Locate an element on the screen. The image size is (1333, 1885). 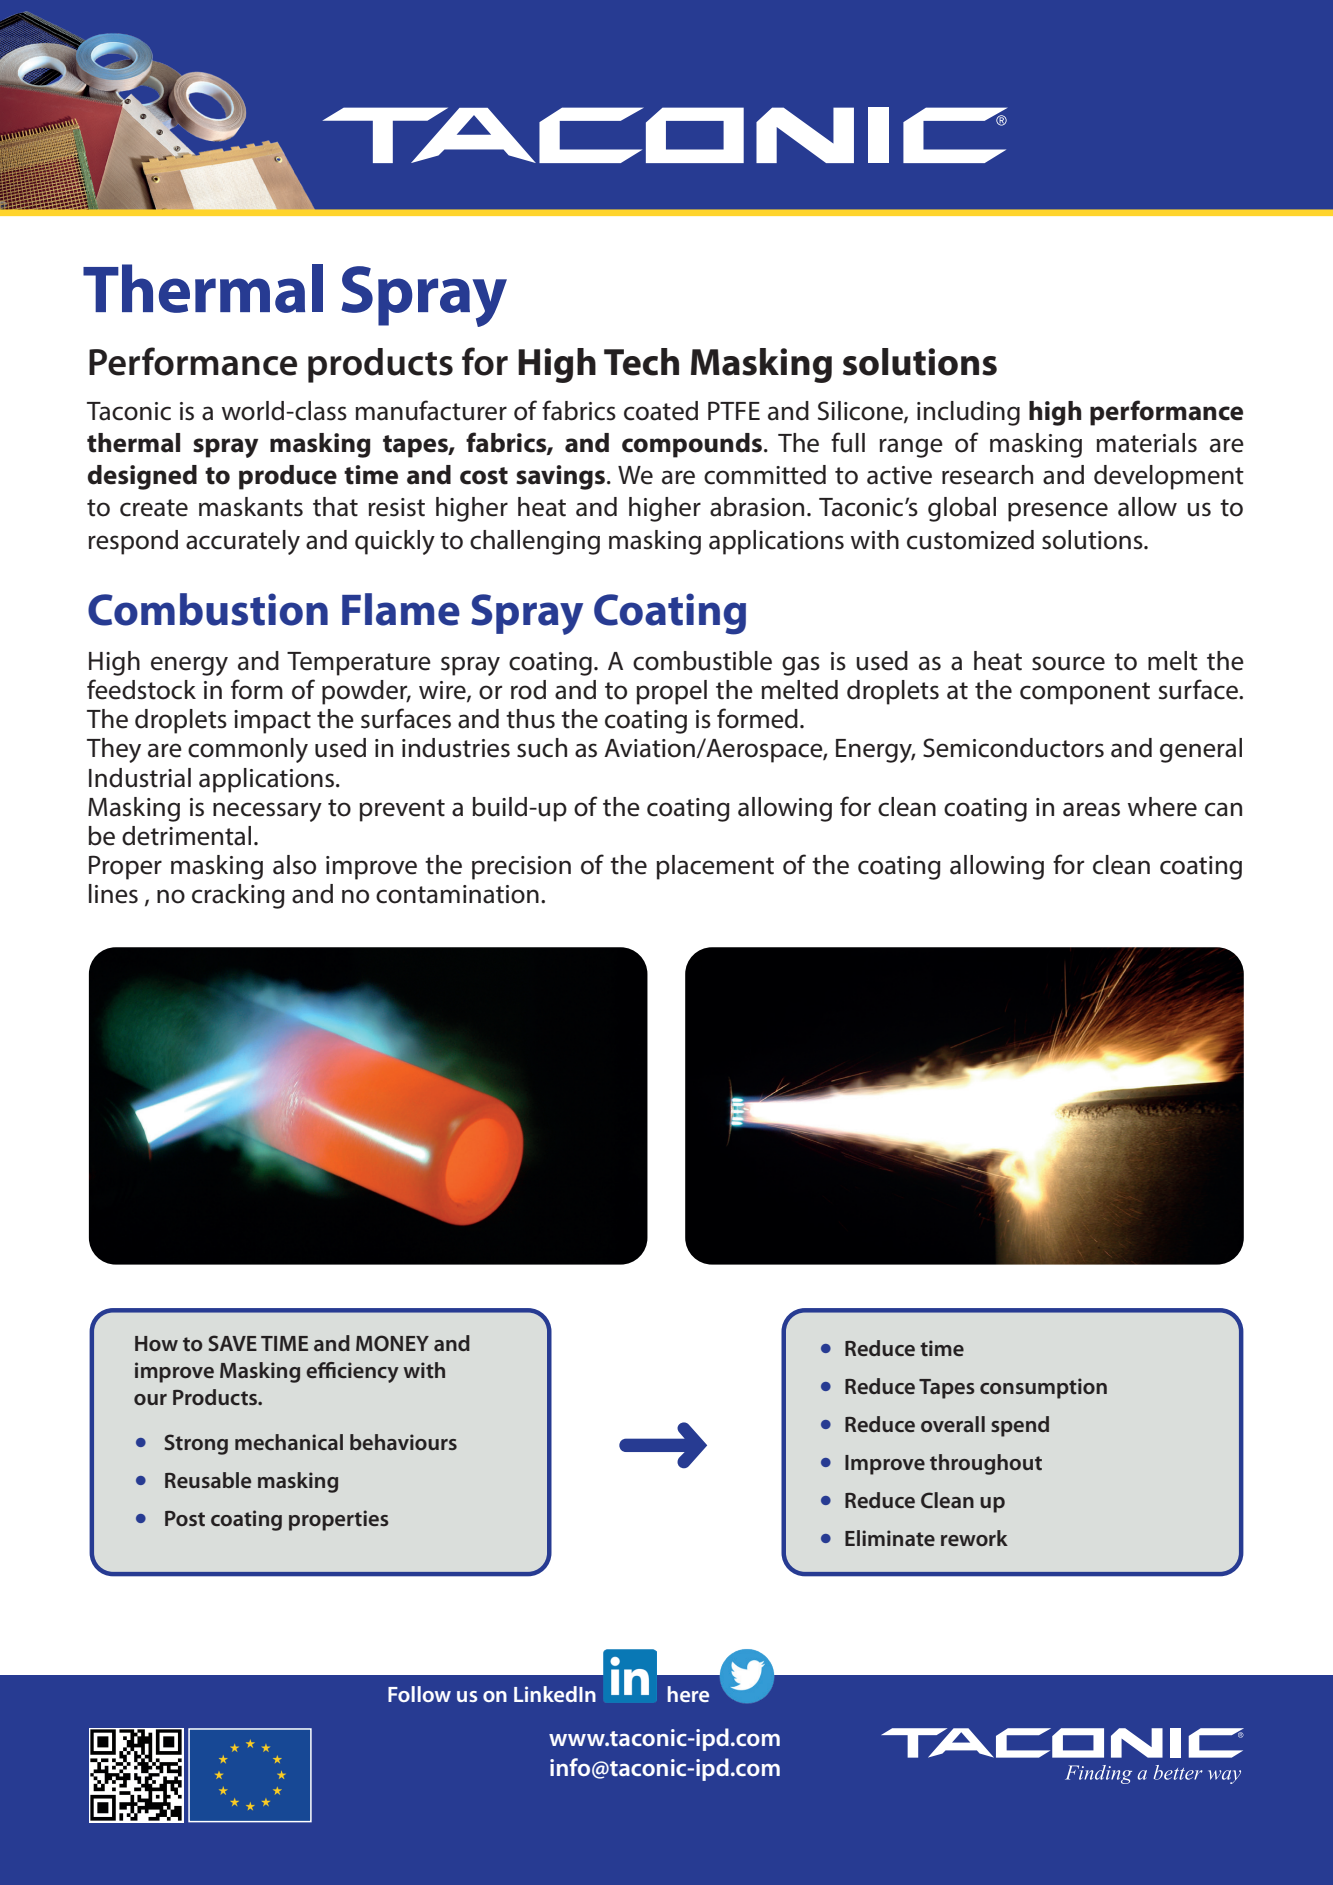
Eliminate is located at coordinates (890, 1538).
